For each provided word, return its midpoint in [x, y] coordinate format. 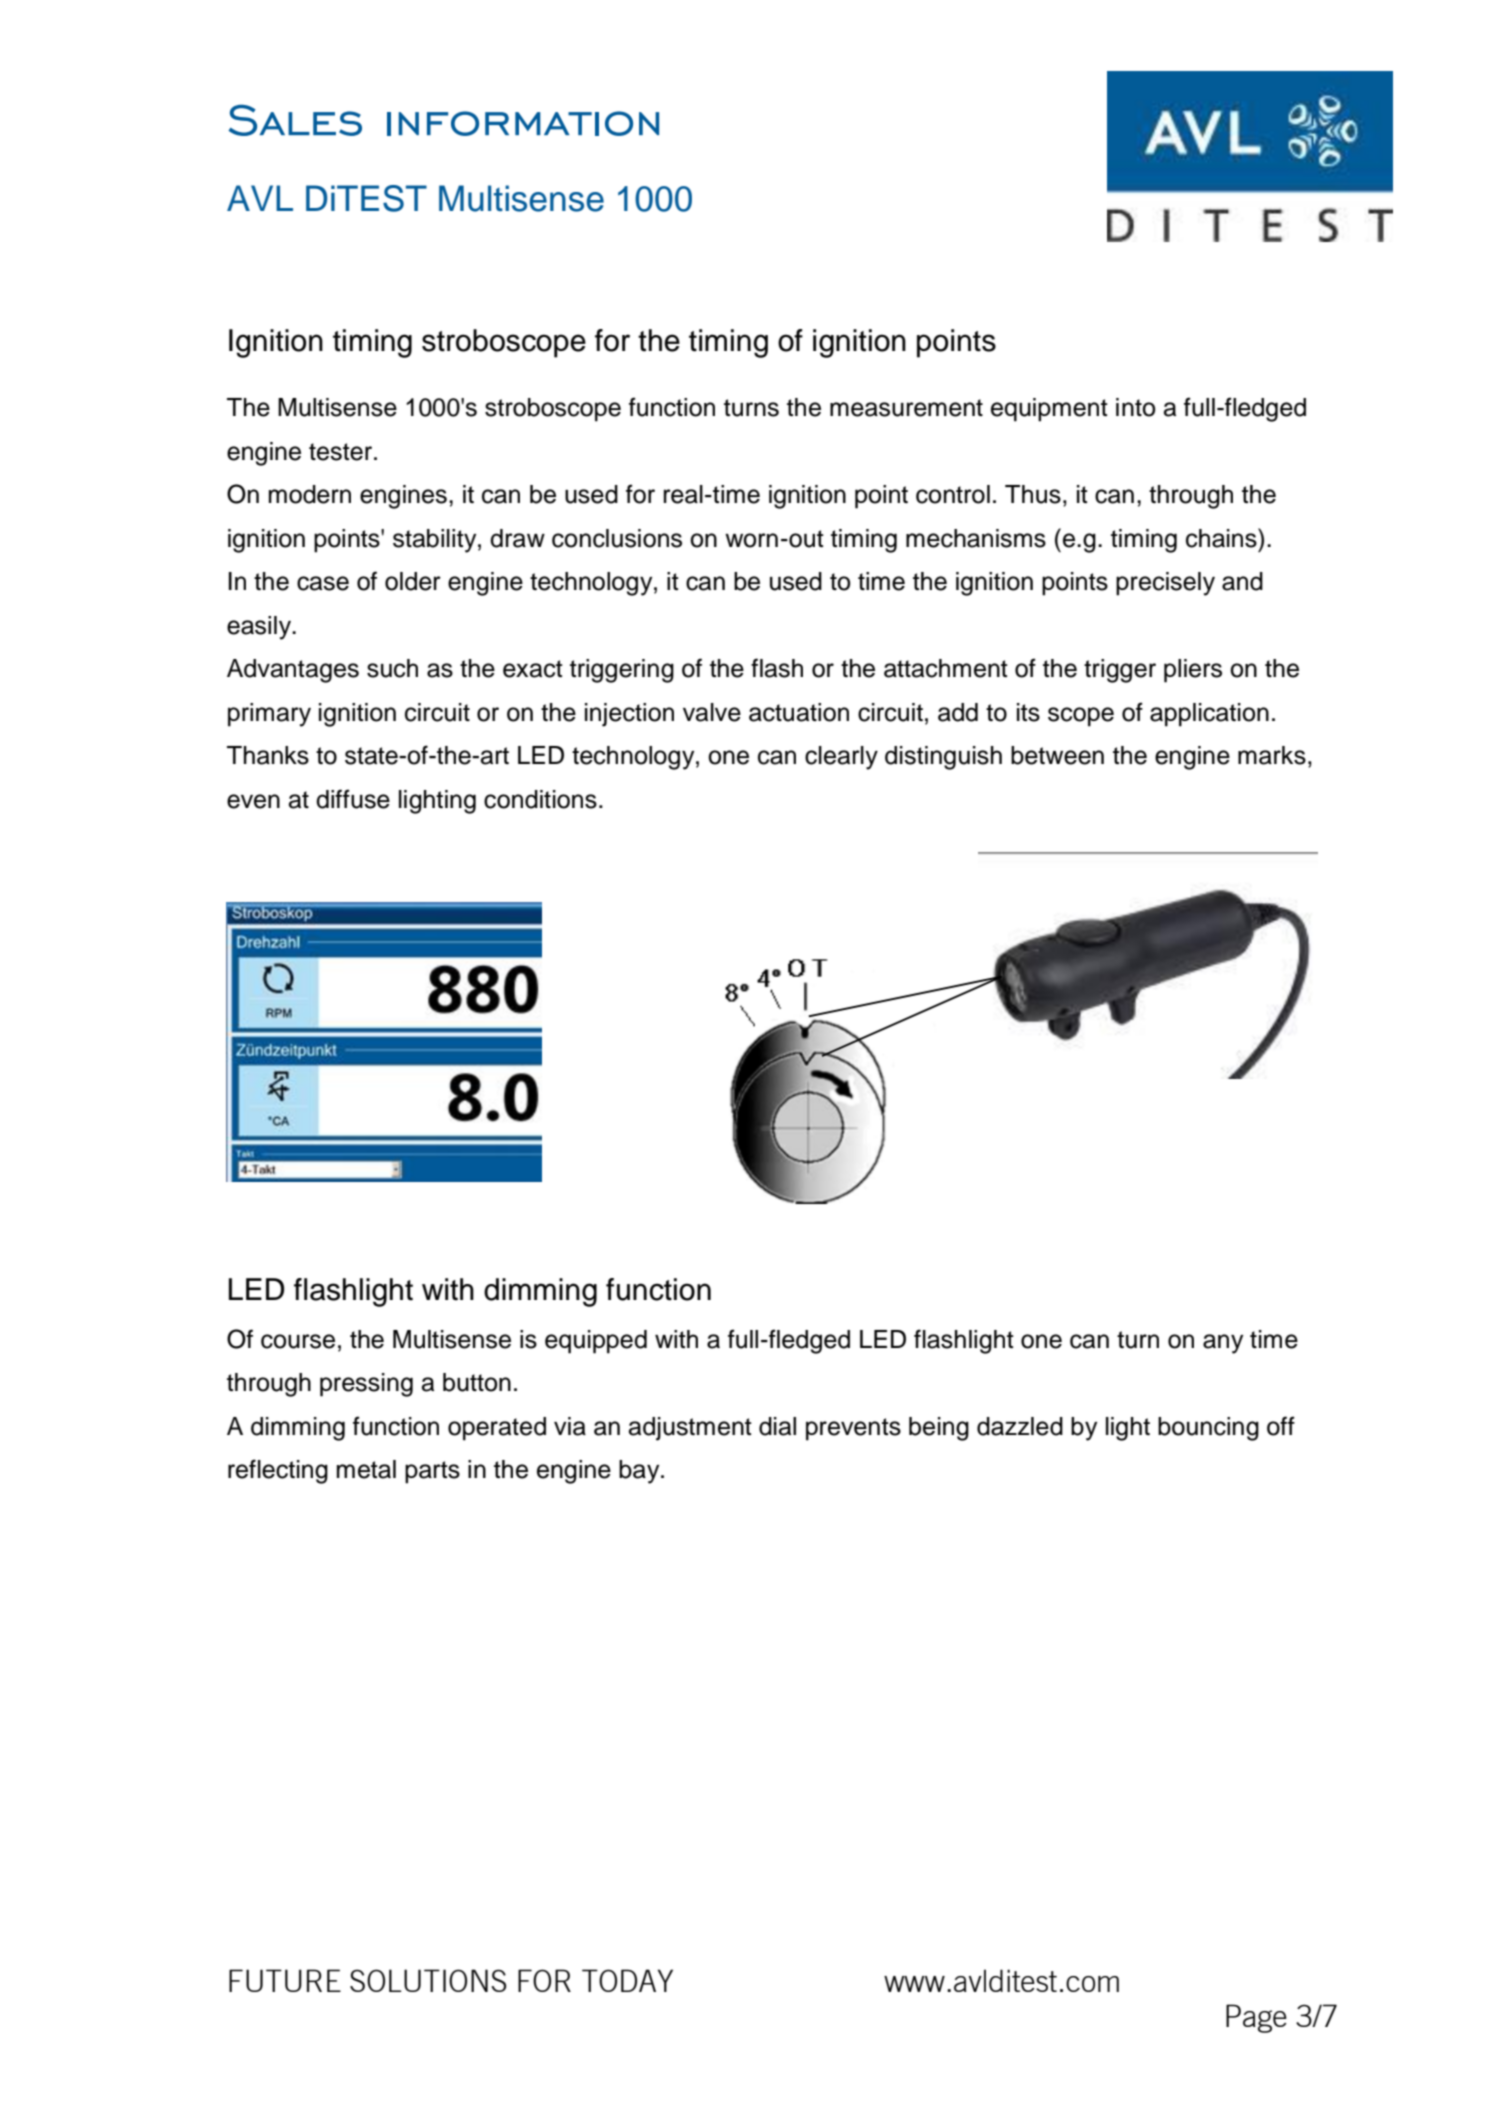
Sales [295, 120]
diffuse [353, 799]
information [523, 123]
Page [1256, 2018]
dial [777, 1426]
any [1223, 1344]
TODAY [627, 1980]
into [1135, 407]
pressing [366, 1385]
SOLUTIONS [428, 1980]
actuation [799, 712]
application [1209, 715]
